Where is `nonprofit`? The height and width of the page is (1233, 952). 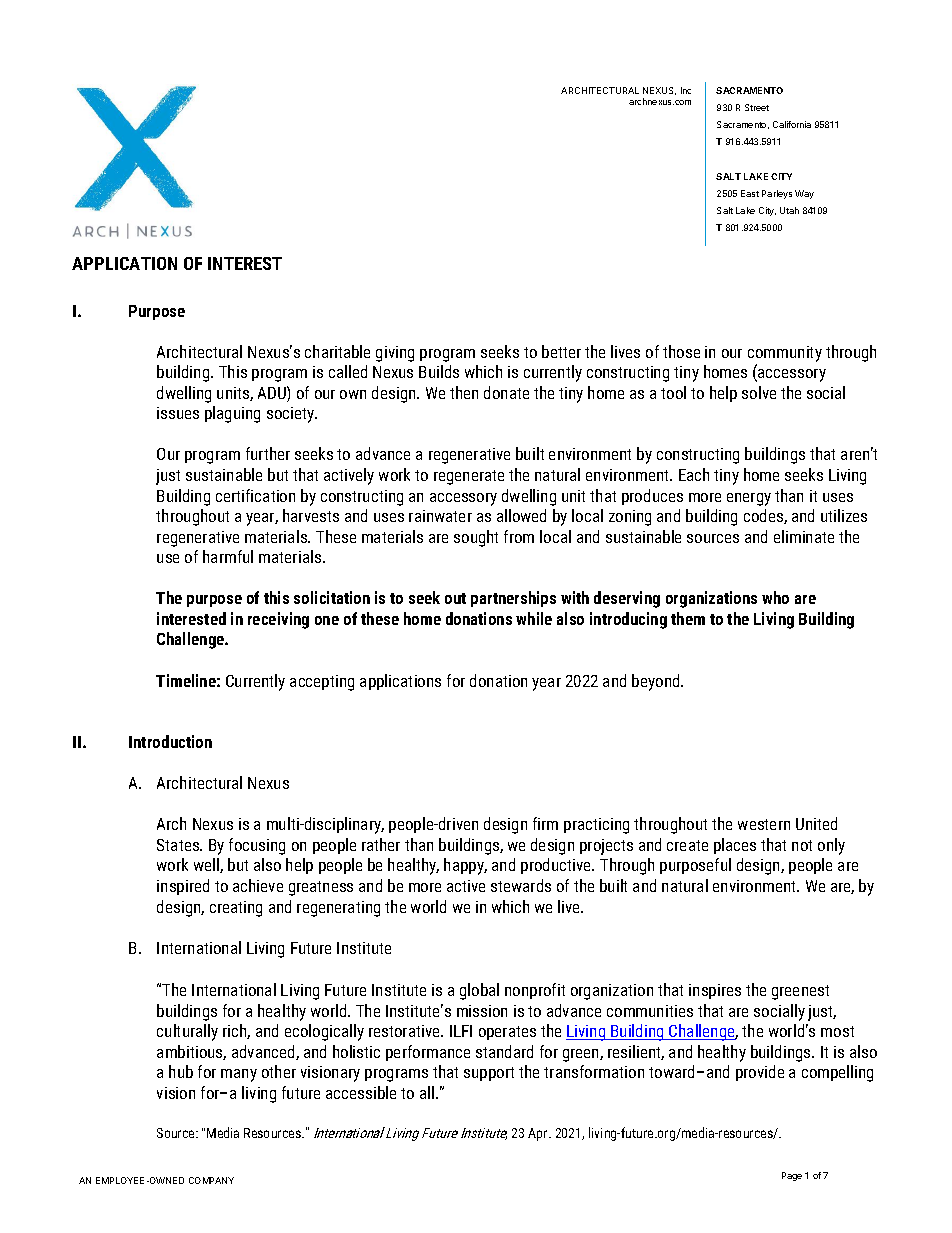 nonprofit is located at coordinates (535, 991).
